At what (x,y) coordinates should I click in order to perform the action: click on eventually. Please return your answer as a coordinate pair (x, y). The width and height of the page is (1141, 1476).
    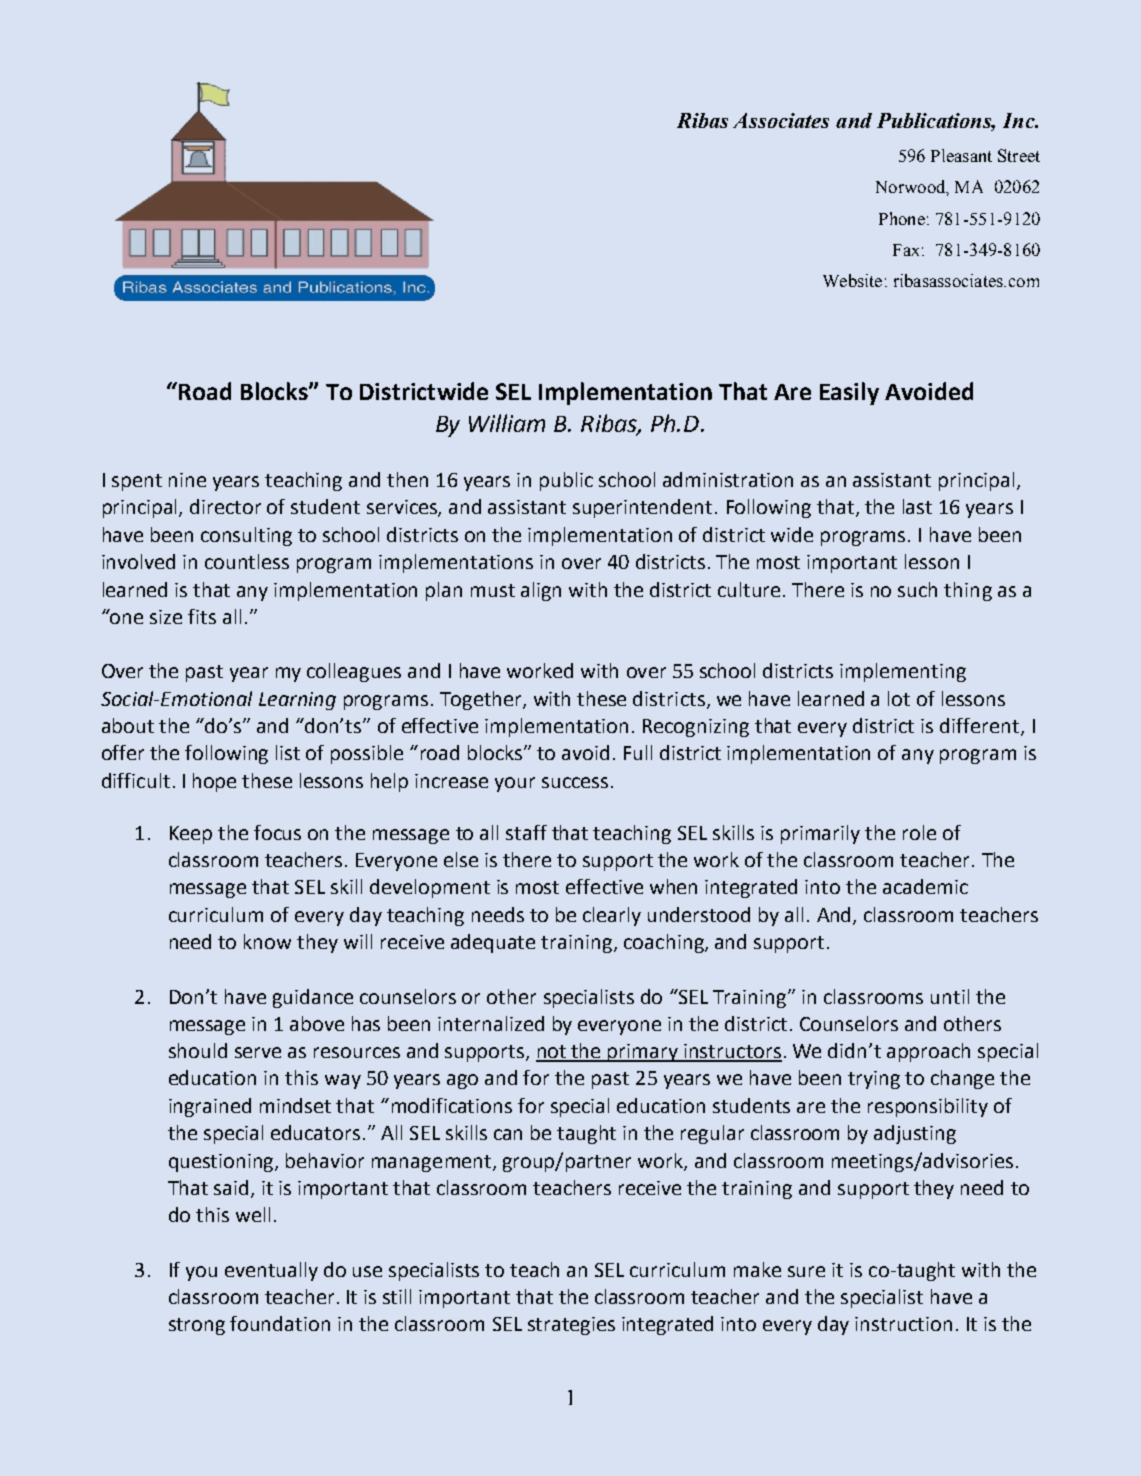
    Looking at the image, I should click on (271, 1271).
